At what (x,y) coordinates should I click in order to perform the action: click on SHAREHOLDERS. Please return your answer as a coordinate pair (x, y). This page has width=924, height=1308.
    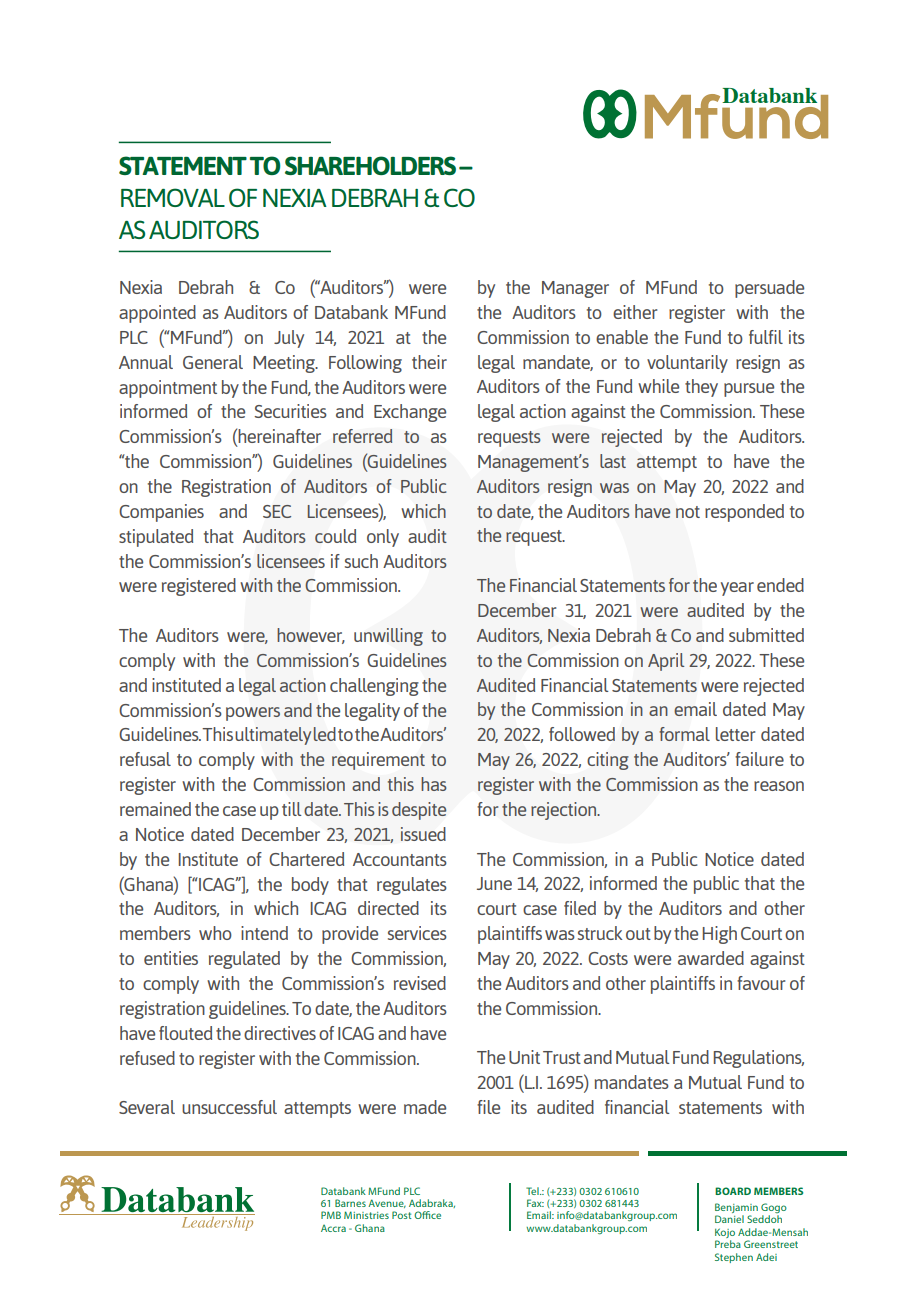
    Looking at the image, I should click on (370, 165).
